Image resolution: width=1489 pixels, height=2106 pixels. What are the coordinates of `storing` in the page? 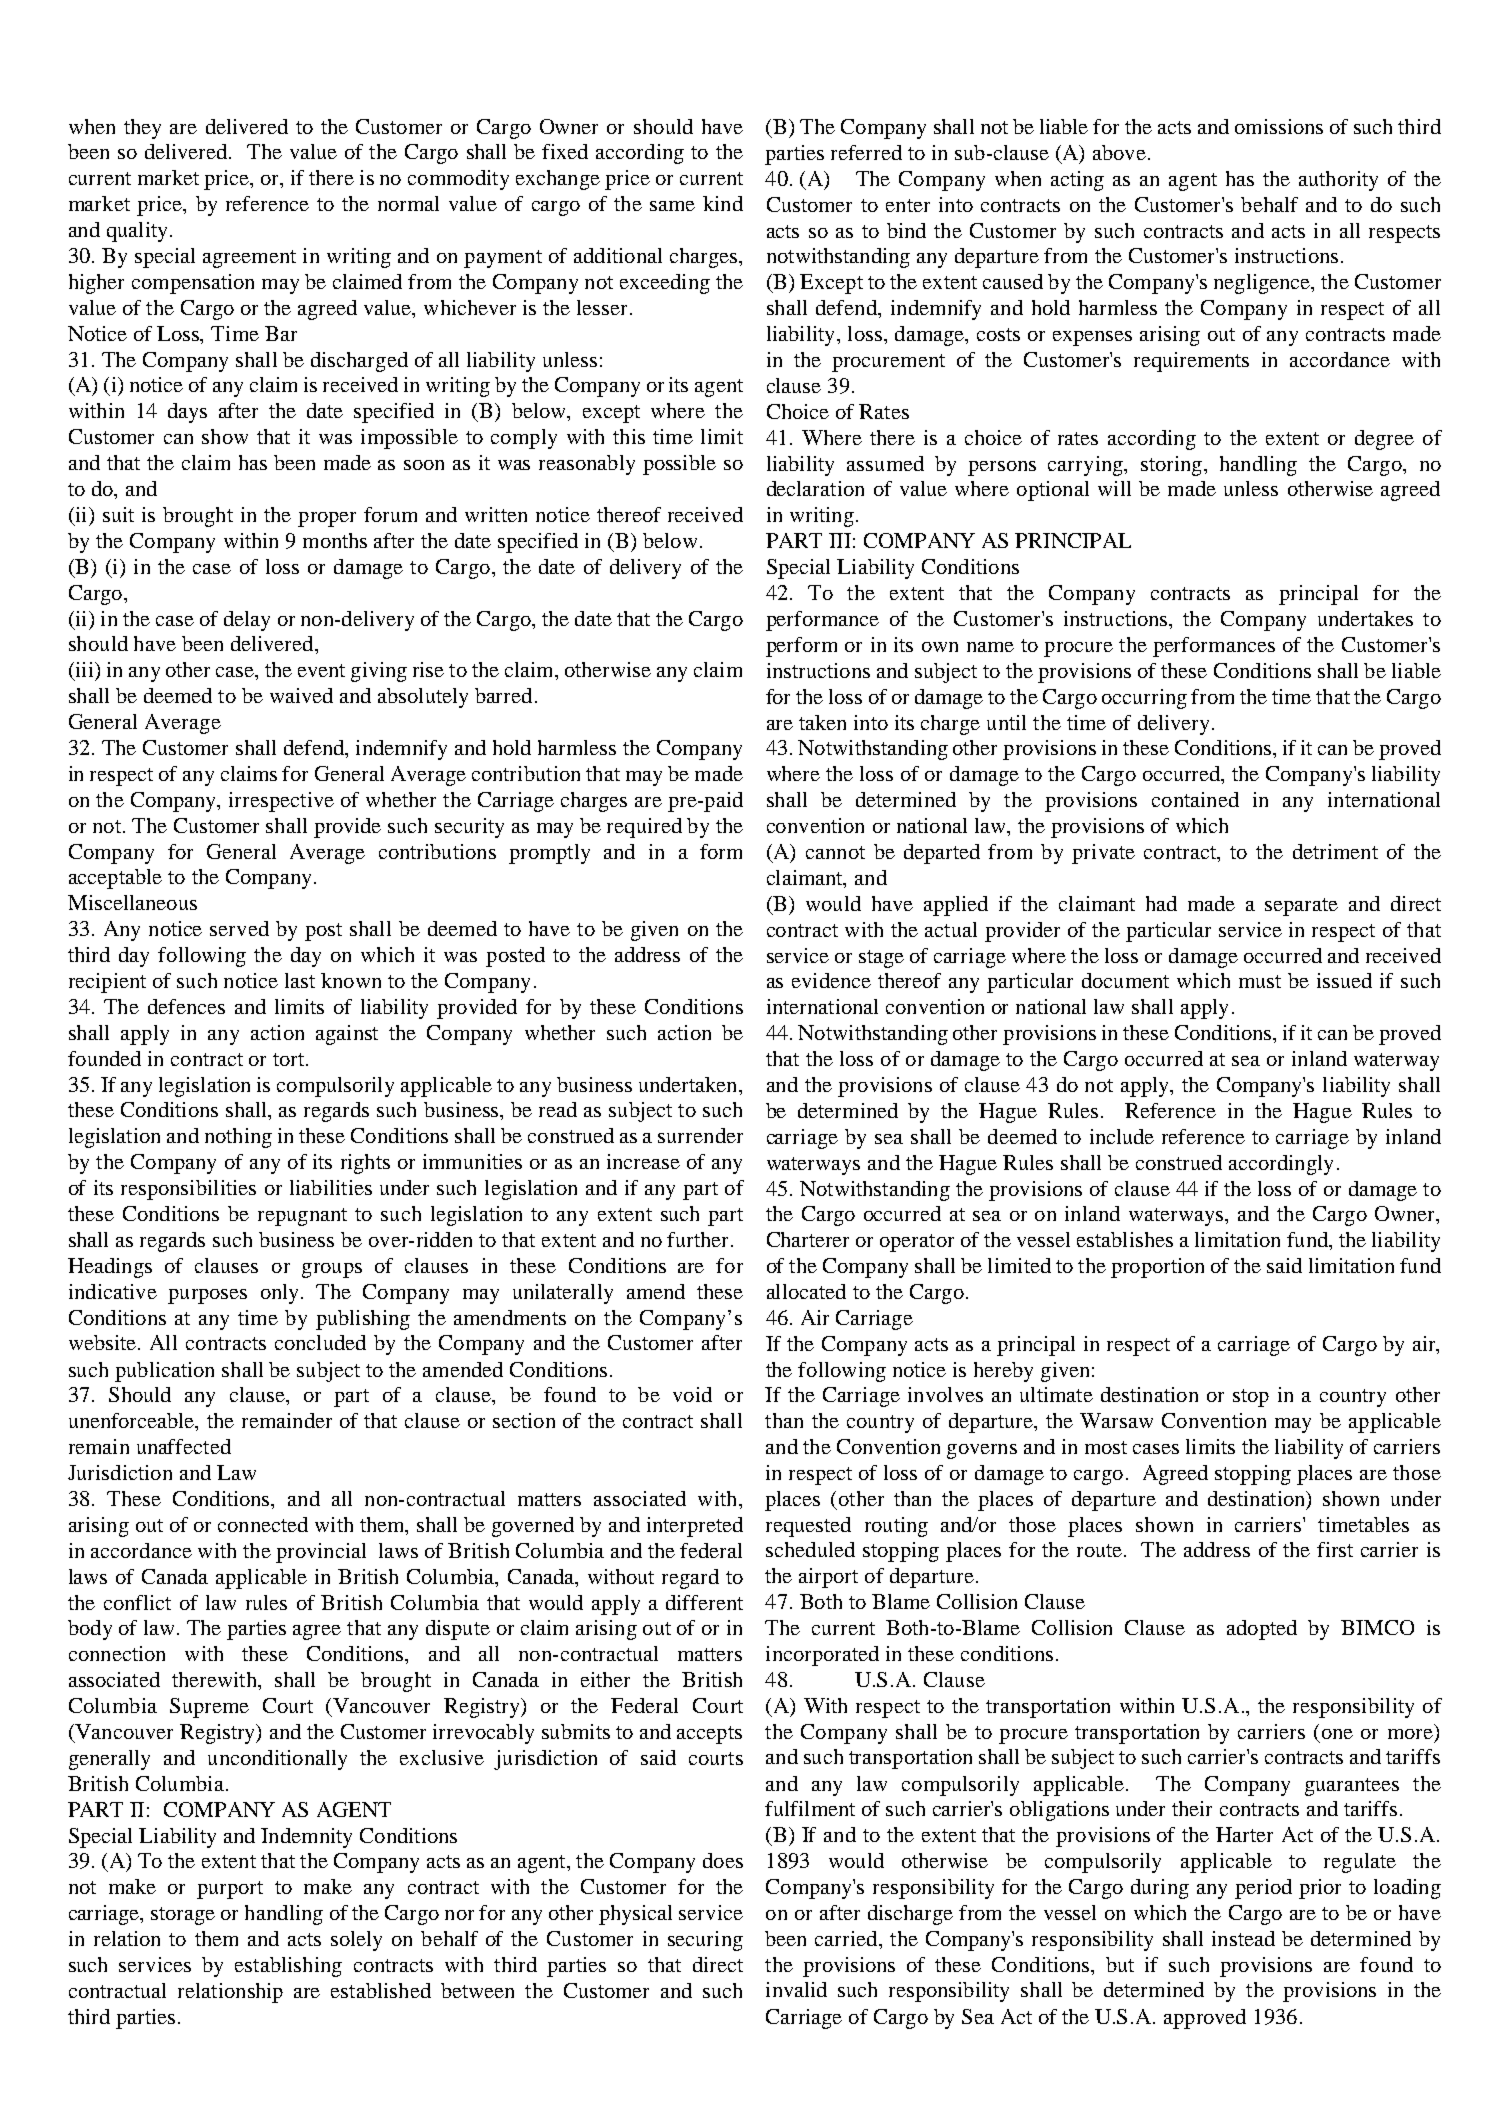 It's located at (1171, 466).
